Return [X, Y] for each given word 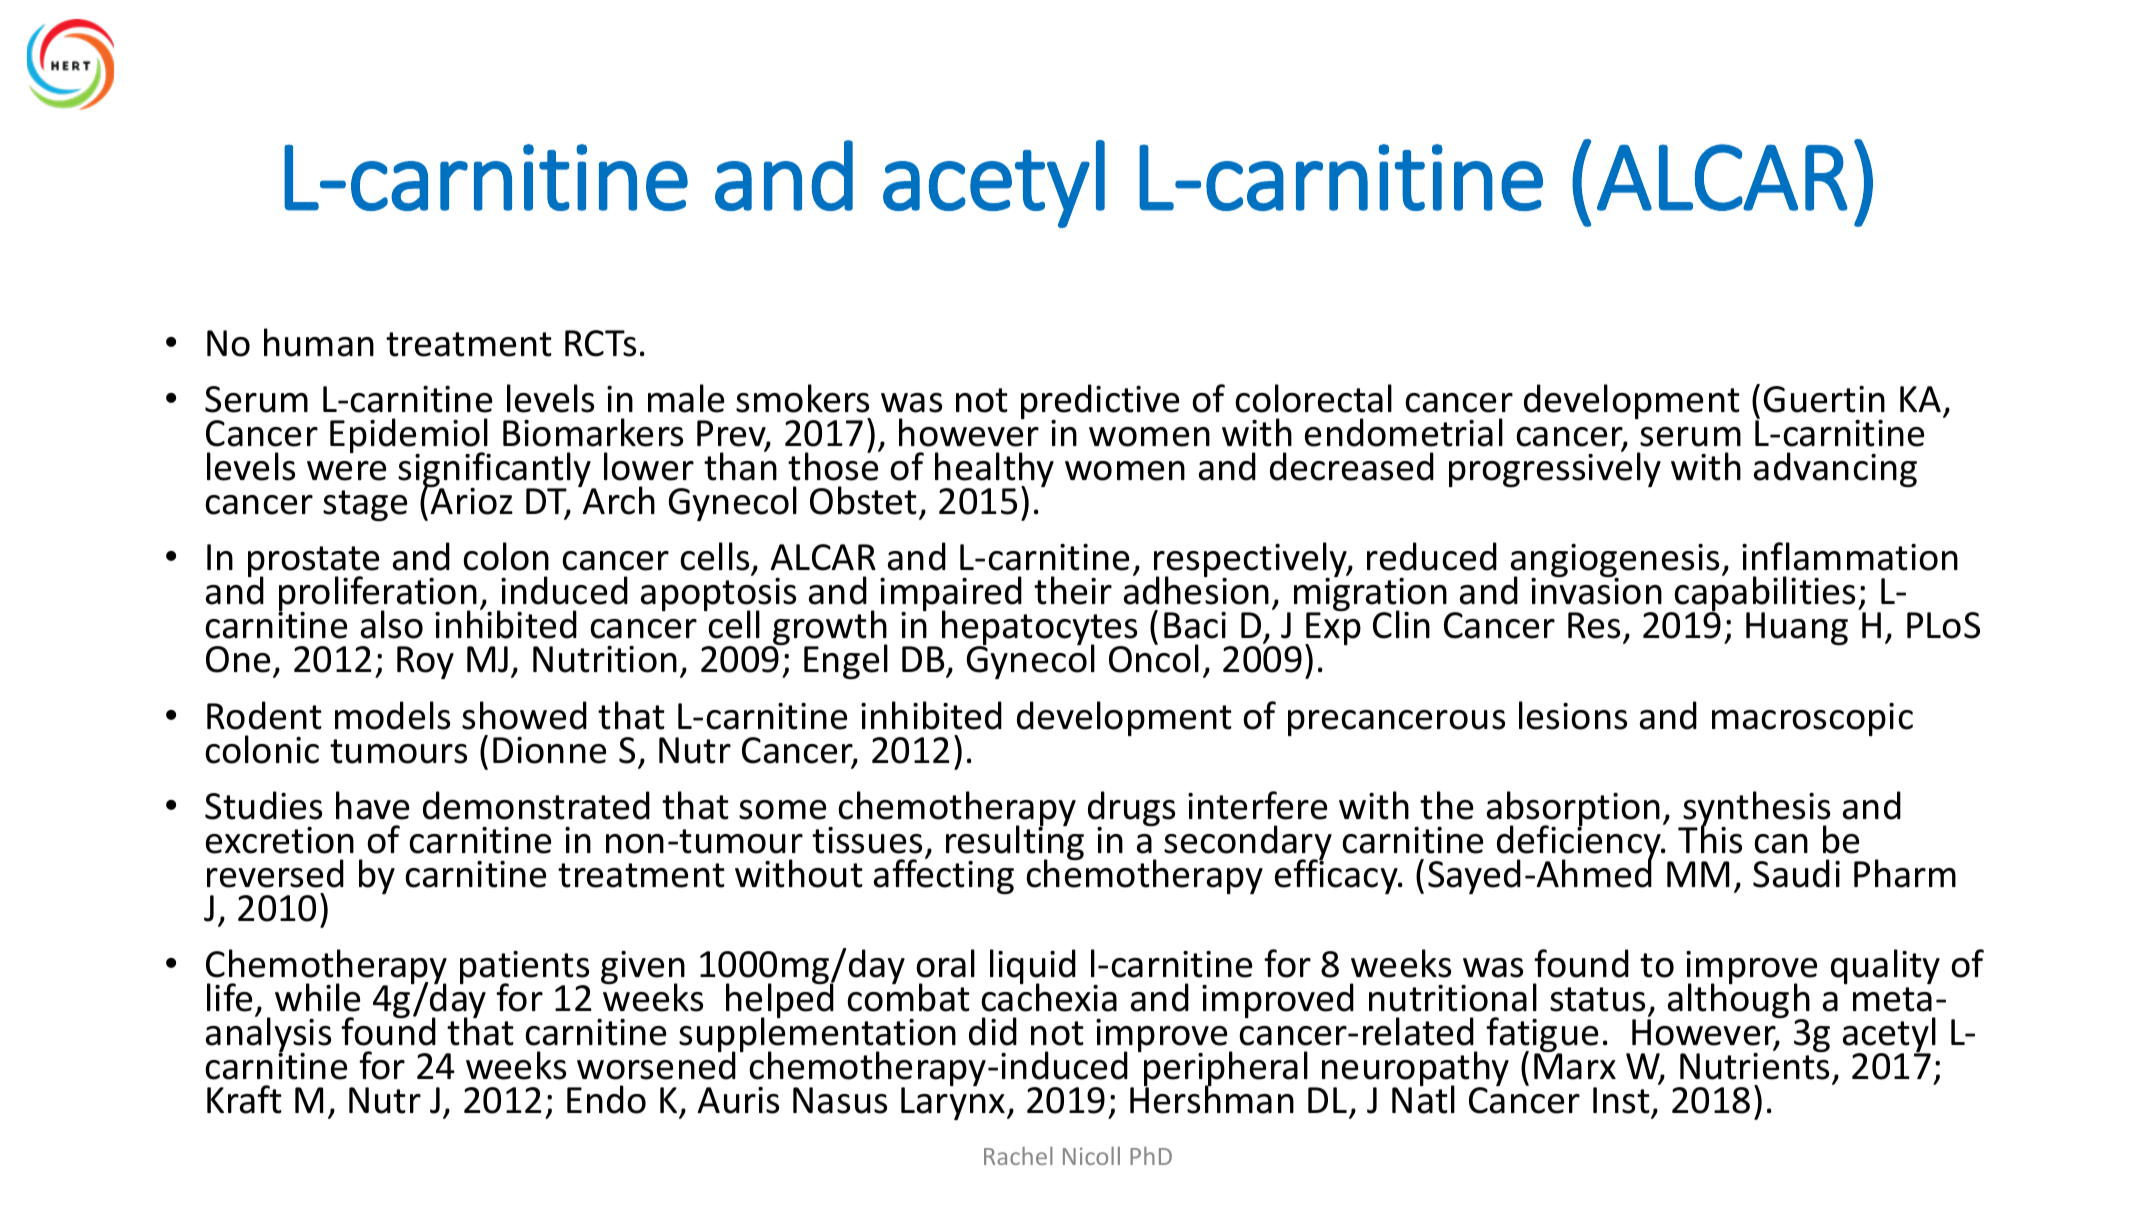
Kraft [244, 1099]
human [319, 342]
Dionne [549, 750]
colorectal [1313, 398]
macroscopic [1812, 719]
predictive [1100, 403]
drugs [1131, 810]
